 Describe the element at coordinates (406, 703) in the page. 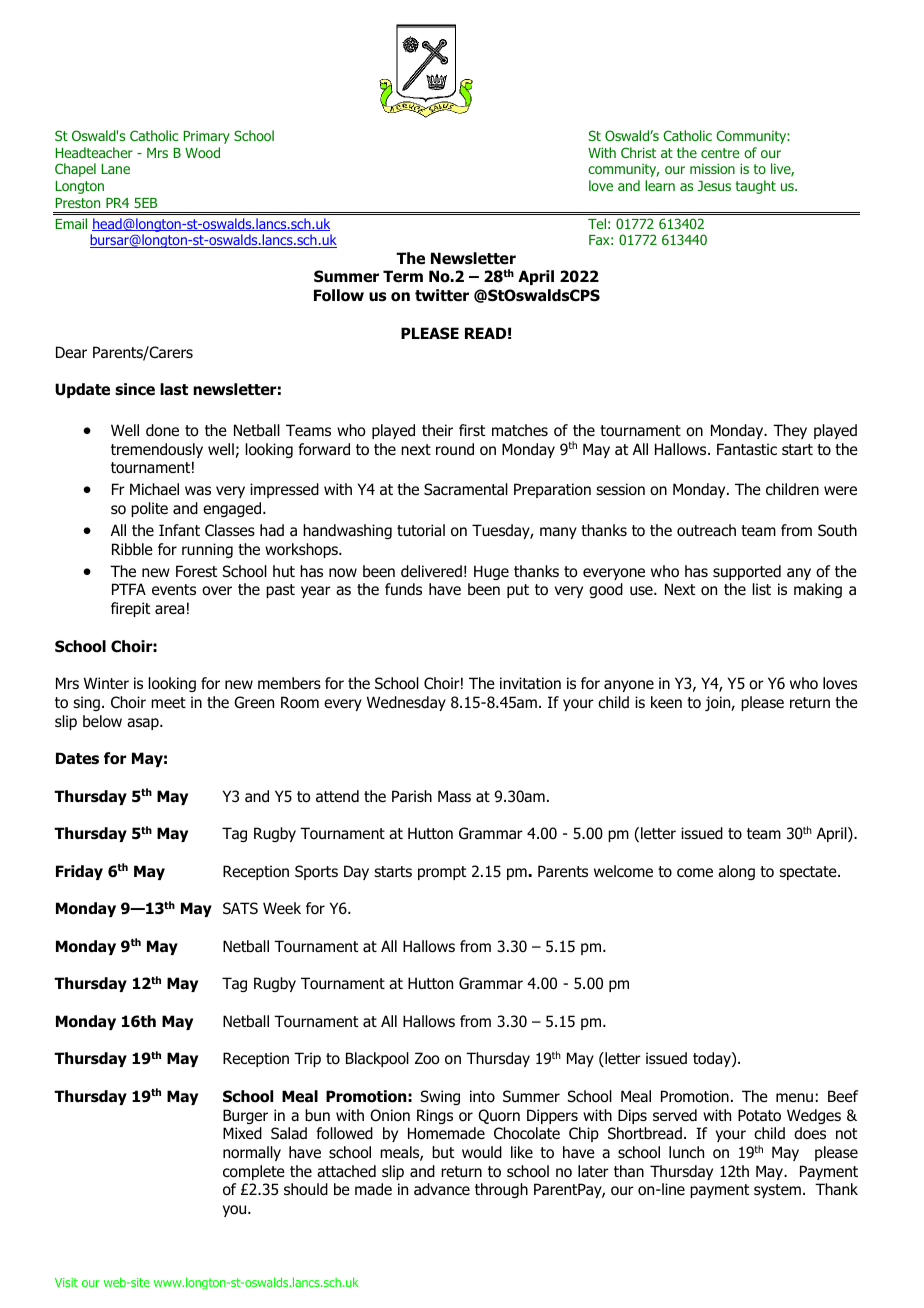

I see `Wednesday` at that location.
